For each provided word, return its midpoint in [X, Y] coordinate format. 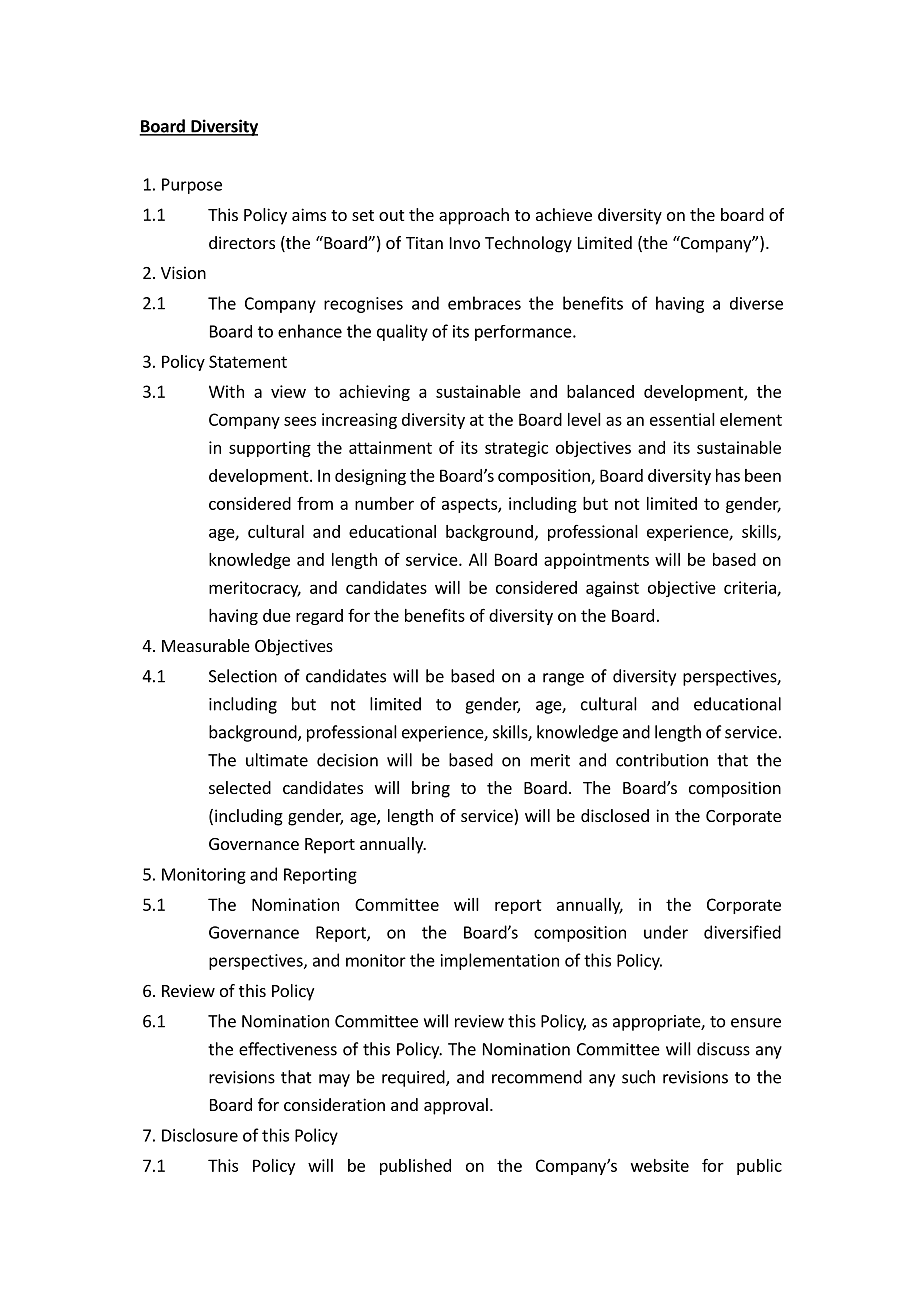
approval [456, 1106]
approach [474, 216]
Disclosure [200, 1135]
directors [242, 242]
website [660, 1165]
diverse [756, 303]
